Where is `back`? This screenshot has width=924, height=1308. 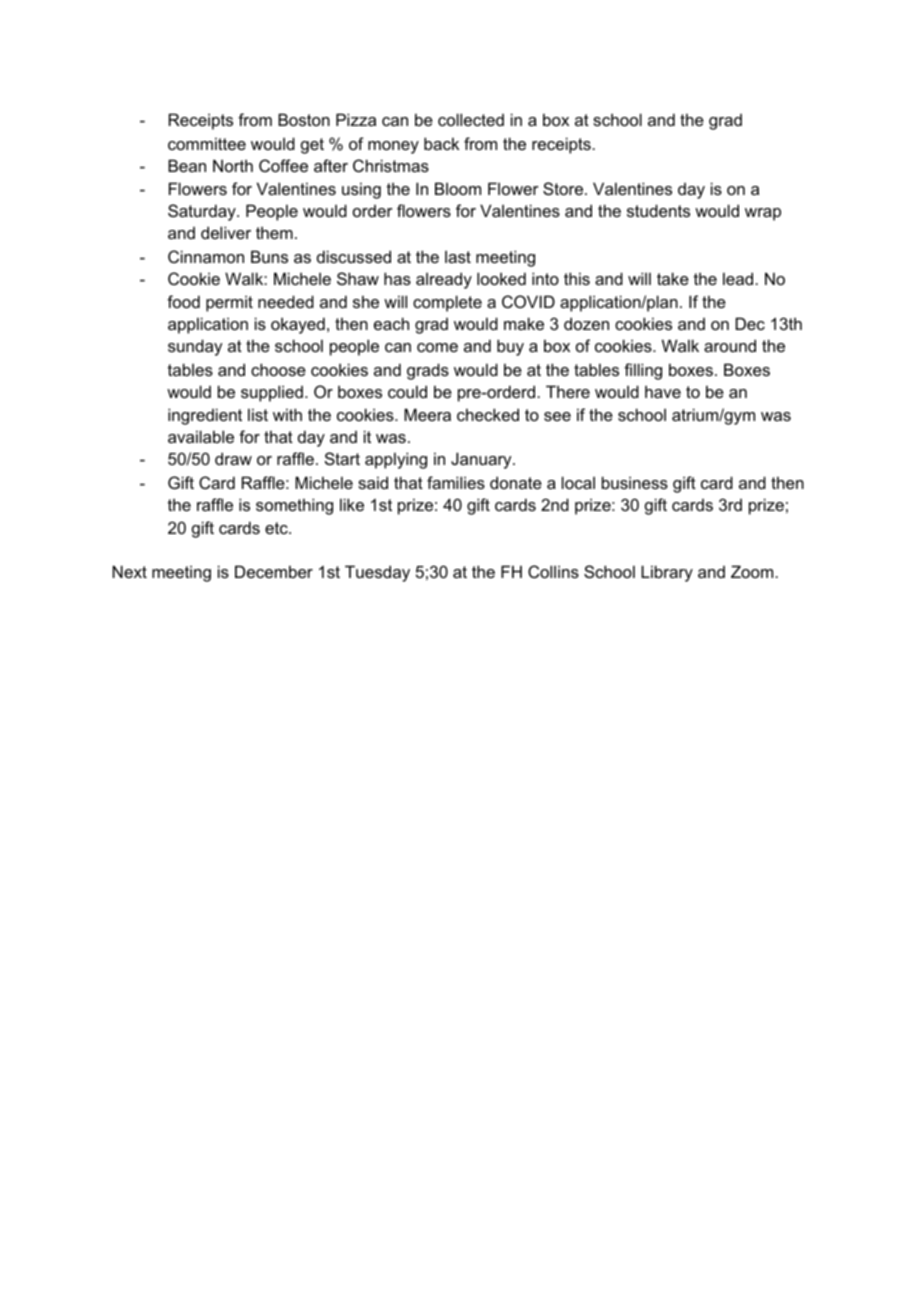
back is located at coordinates (441, 143).
